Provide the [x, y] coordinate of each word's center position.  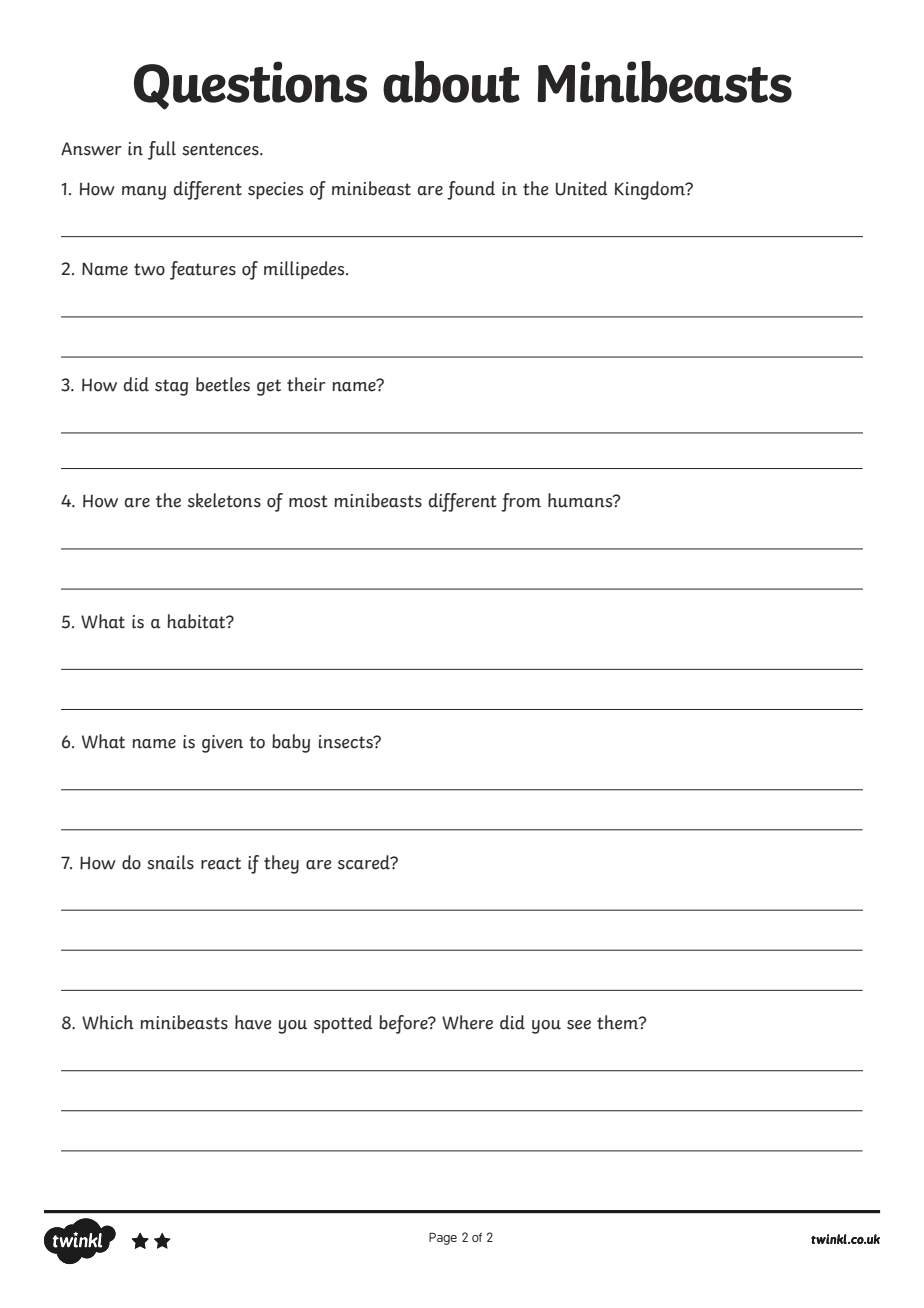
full [162, 150]
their [306, 384]
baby [291, 743]
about [451, 82]
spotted [343, 1024]
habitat [197, 621]
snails [170, 862]
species [275, 190]
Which [108, 1022]
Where [467, 1022]
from [521, 502]
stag [171, 387]
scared [365, 862]
